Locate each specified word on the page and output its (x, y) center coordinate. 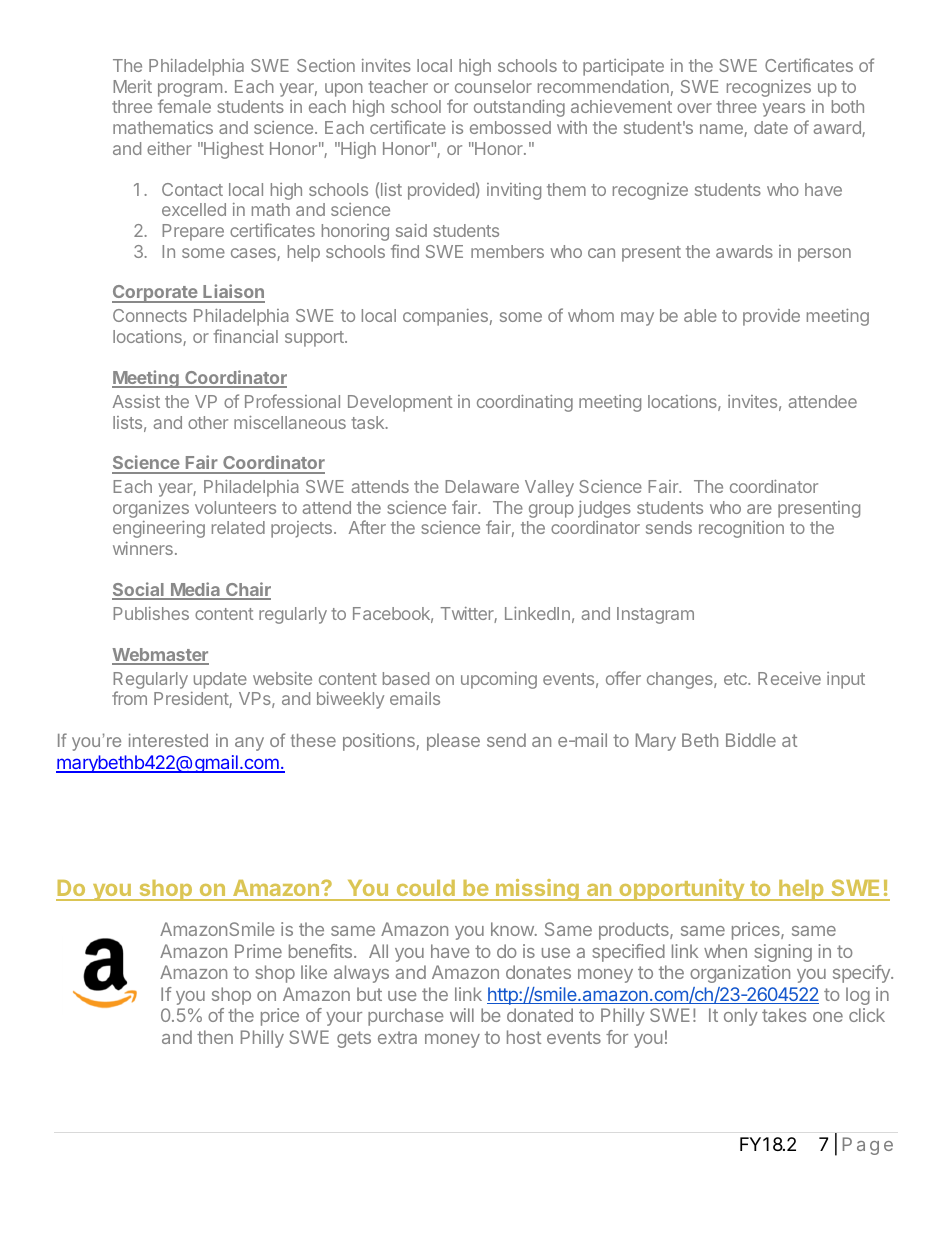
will (462, 1015)
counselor (493, 86)
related (238, 527)
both (848, 106)
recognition (741, 529)
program (190, 91)
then (215, 1037)
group (551, 511)
